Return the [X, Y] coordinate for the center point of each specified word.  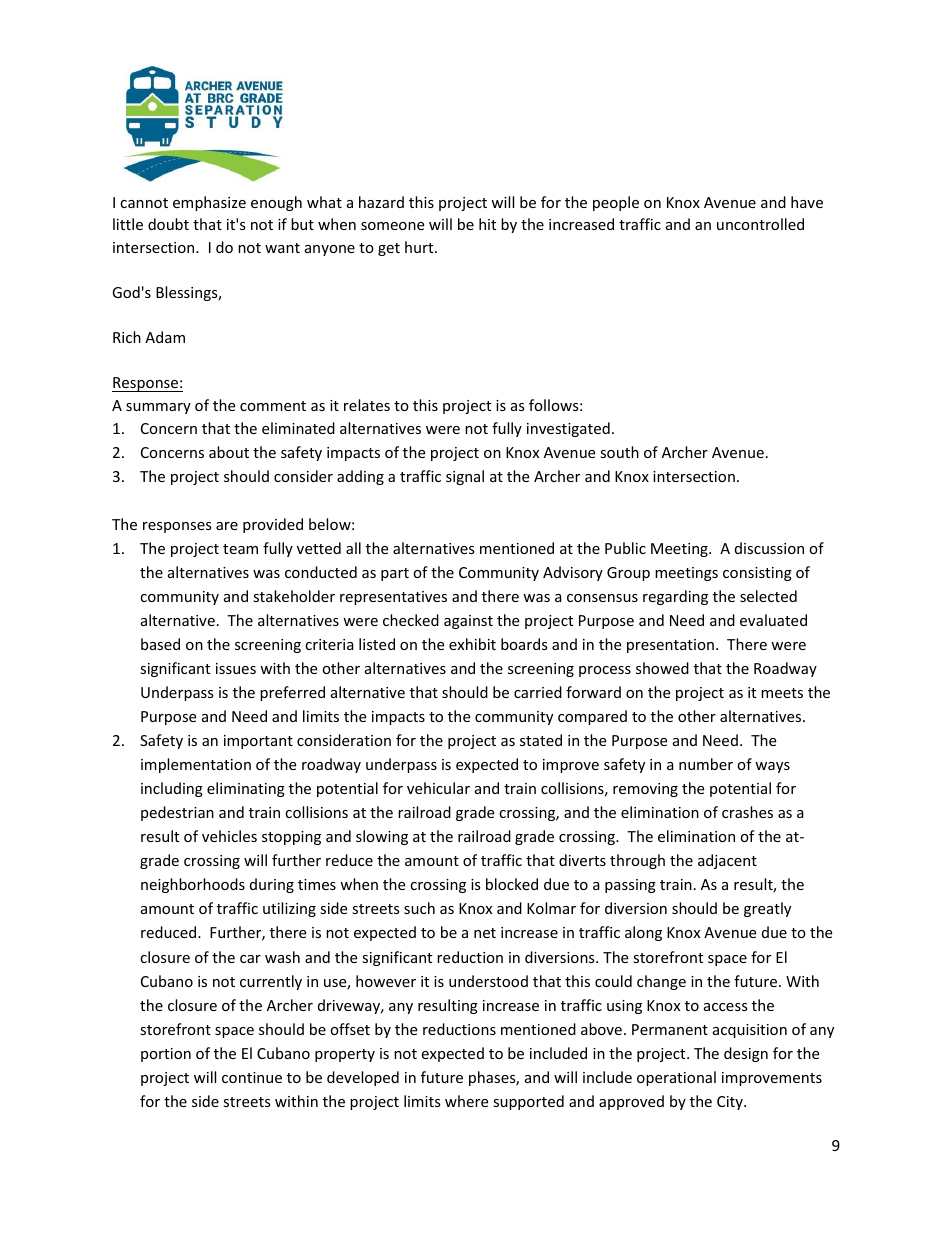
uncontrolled [760, 224]
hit [487, 224]
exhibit [472, 644]
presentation [670, 646]
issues [236, 668]
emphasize [209, 203]
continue [252, 1077]
